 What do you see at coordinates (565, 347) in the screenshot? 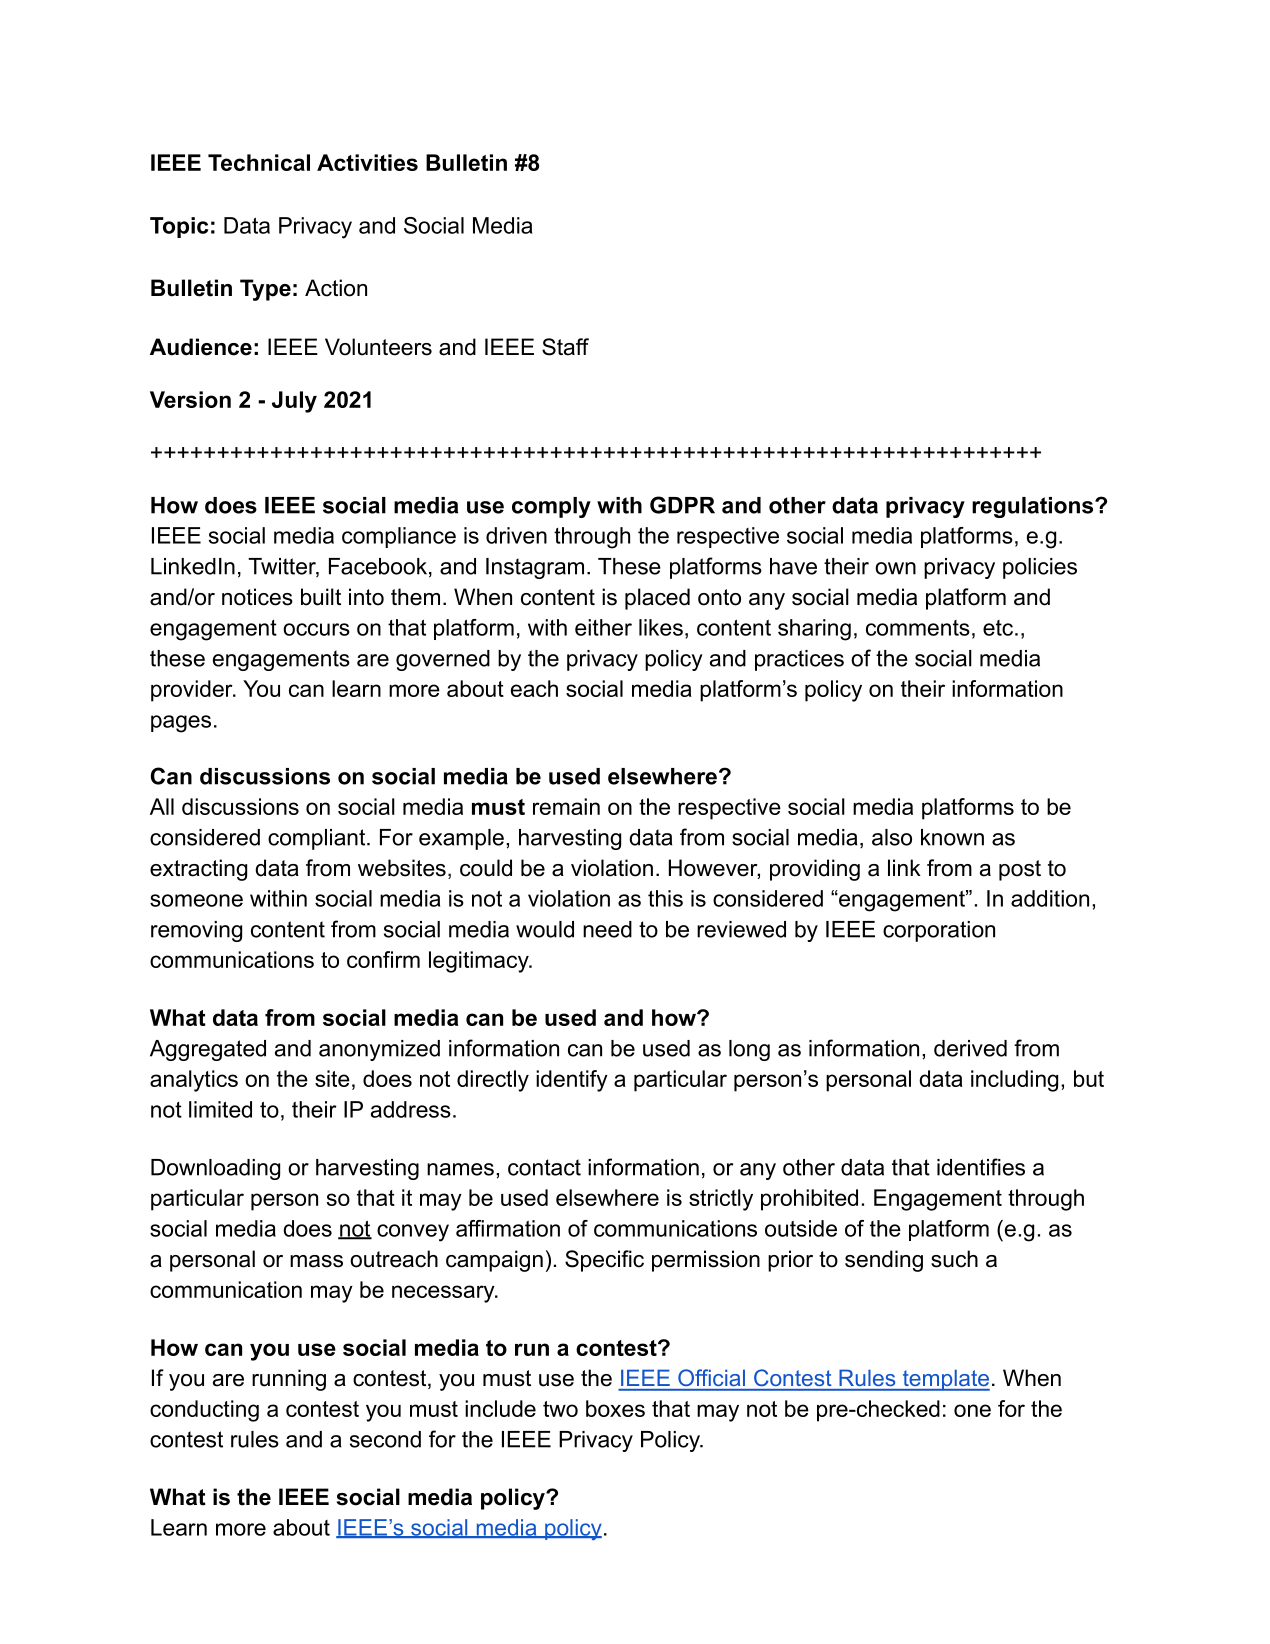
I see `Staff` at bounding box center [565, 347].
